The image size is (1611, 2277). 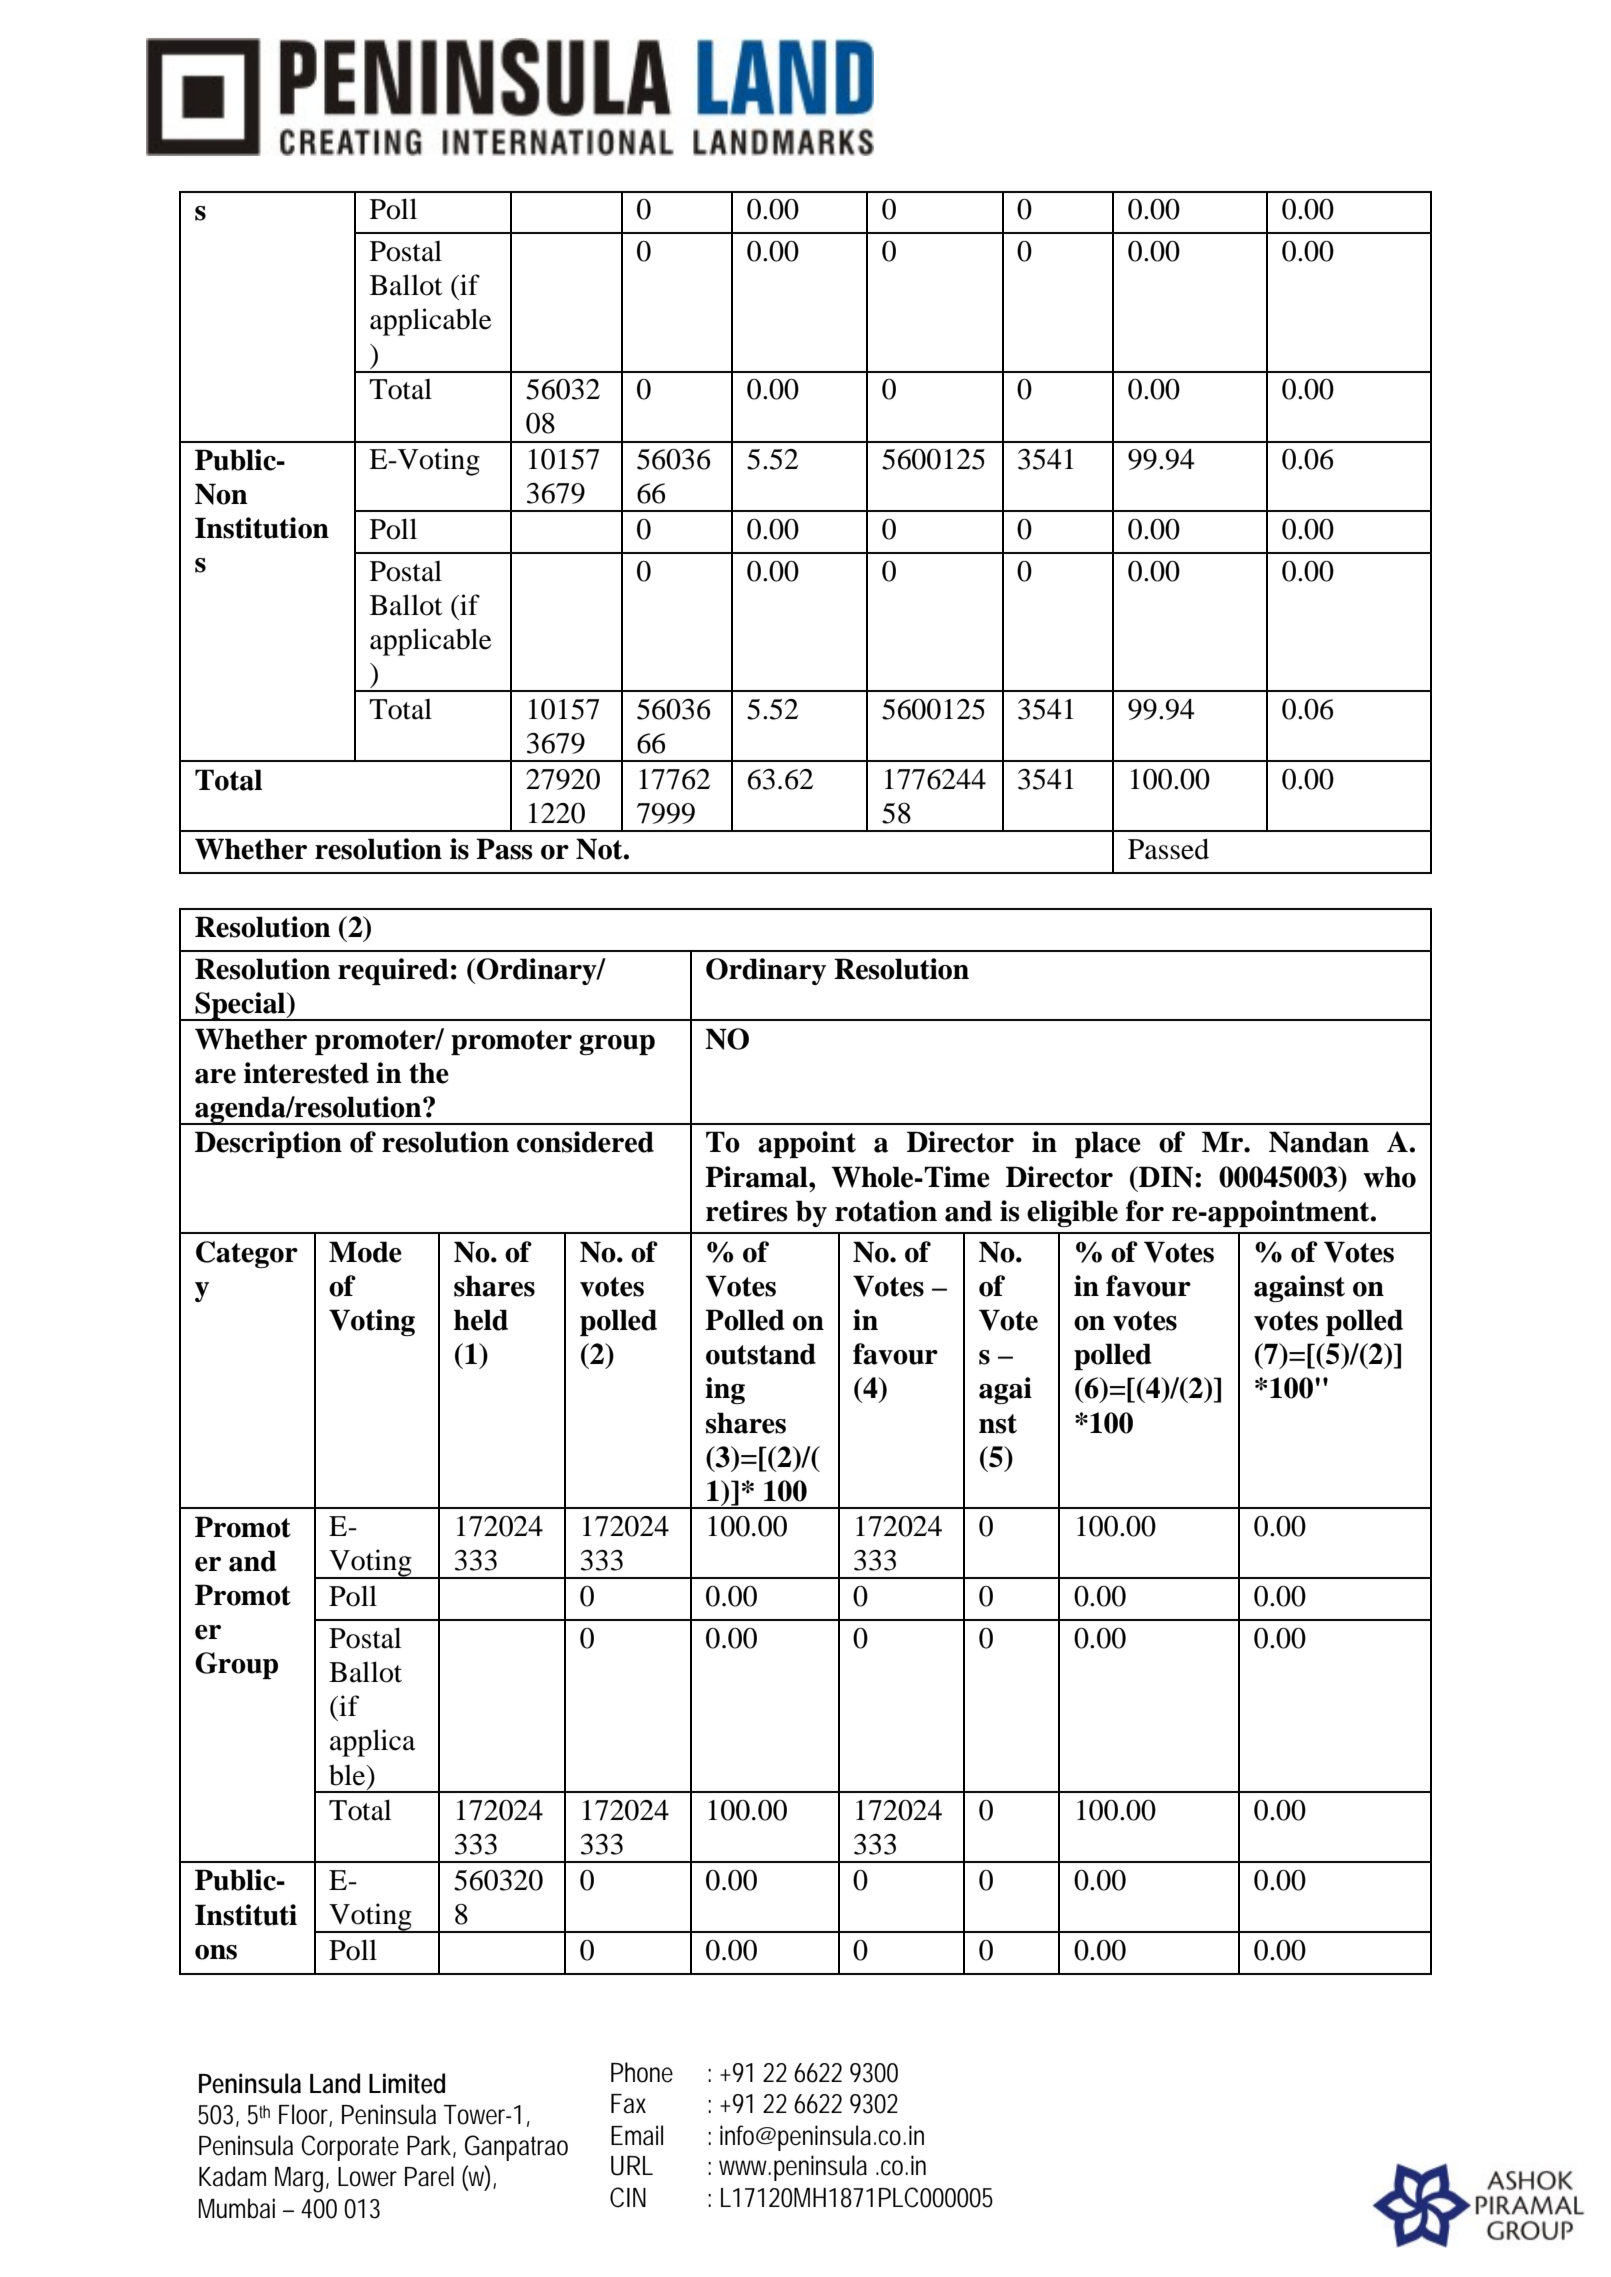 I want to click on retires, so click(x=747, y=1211).
